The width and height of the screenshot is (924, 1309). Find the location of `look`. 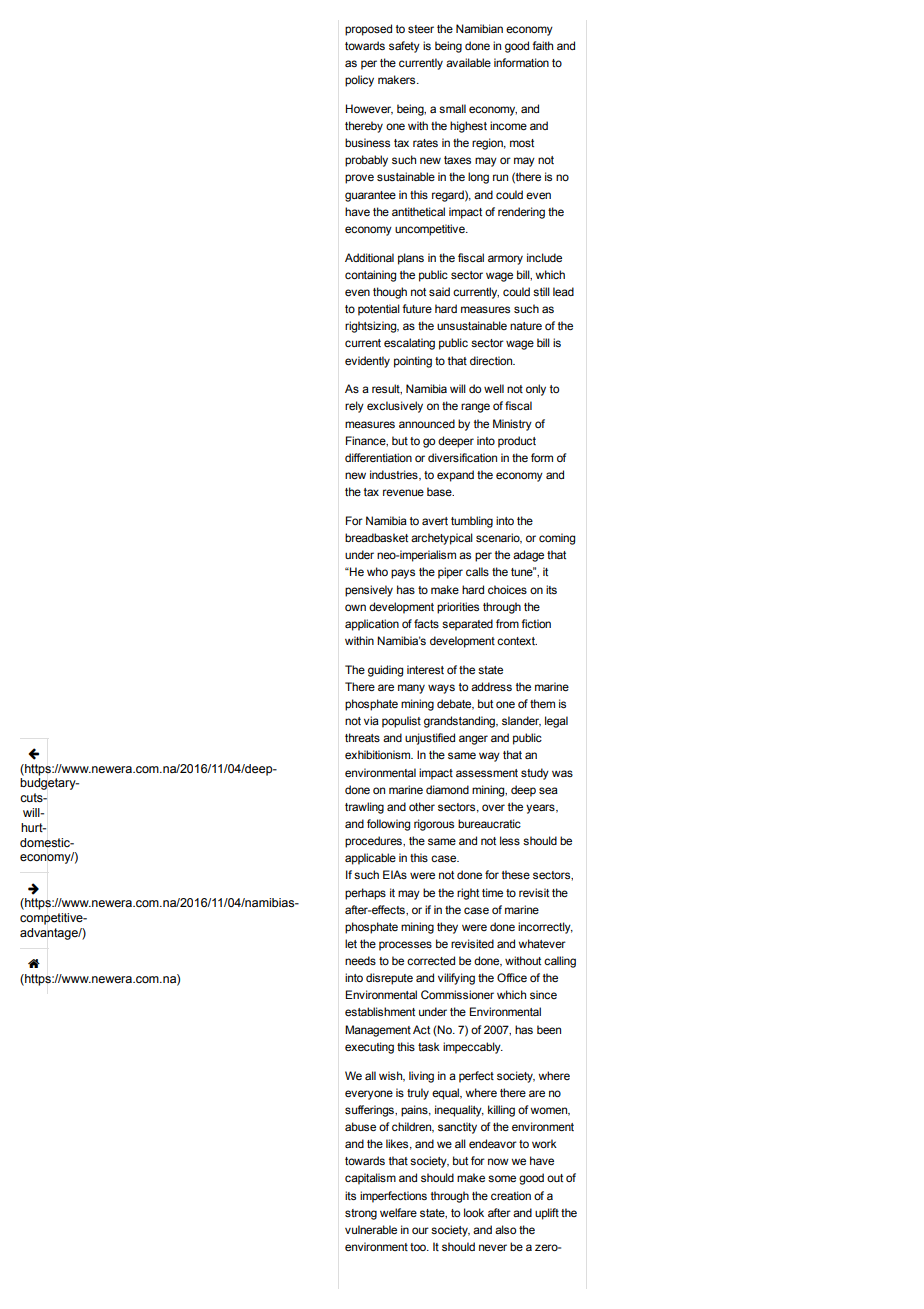

look is located at coordinates (474, 1212).
